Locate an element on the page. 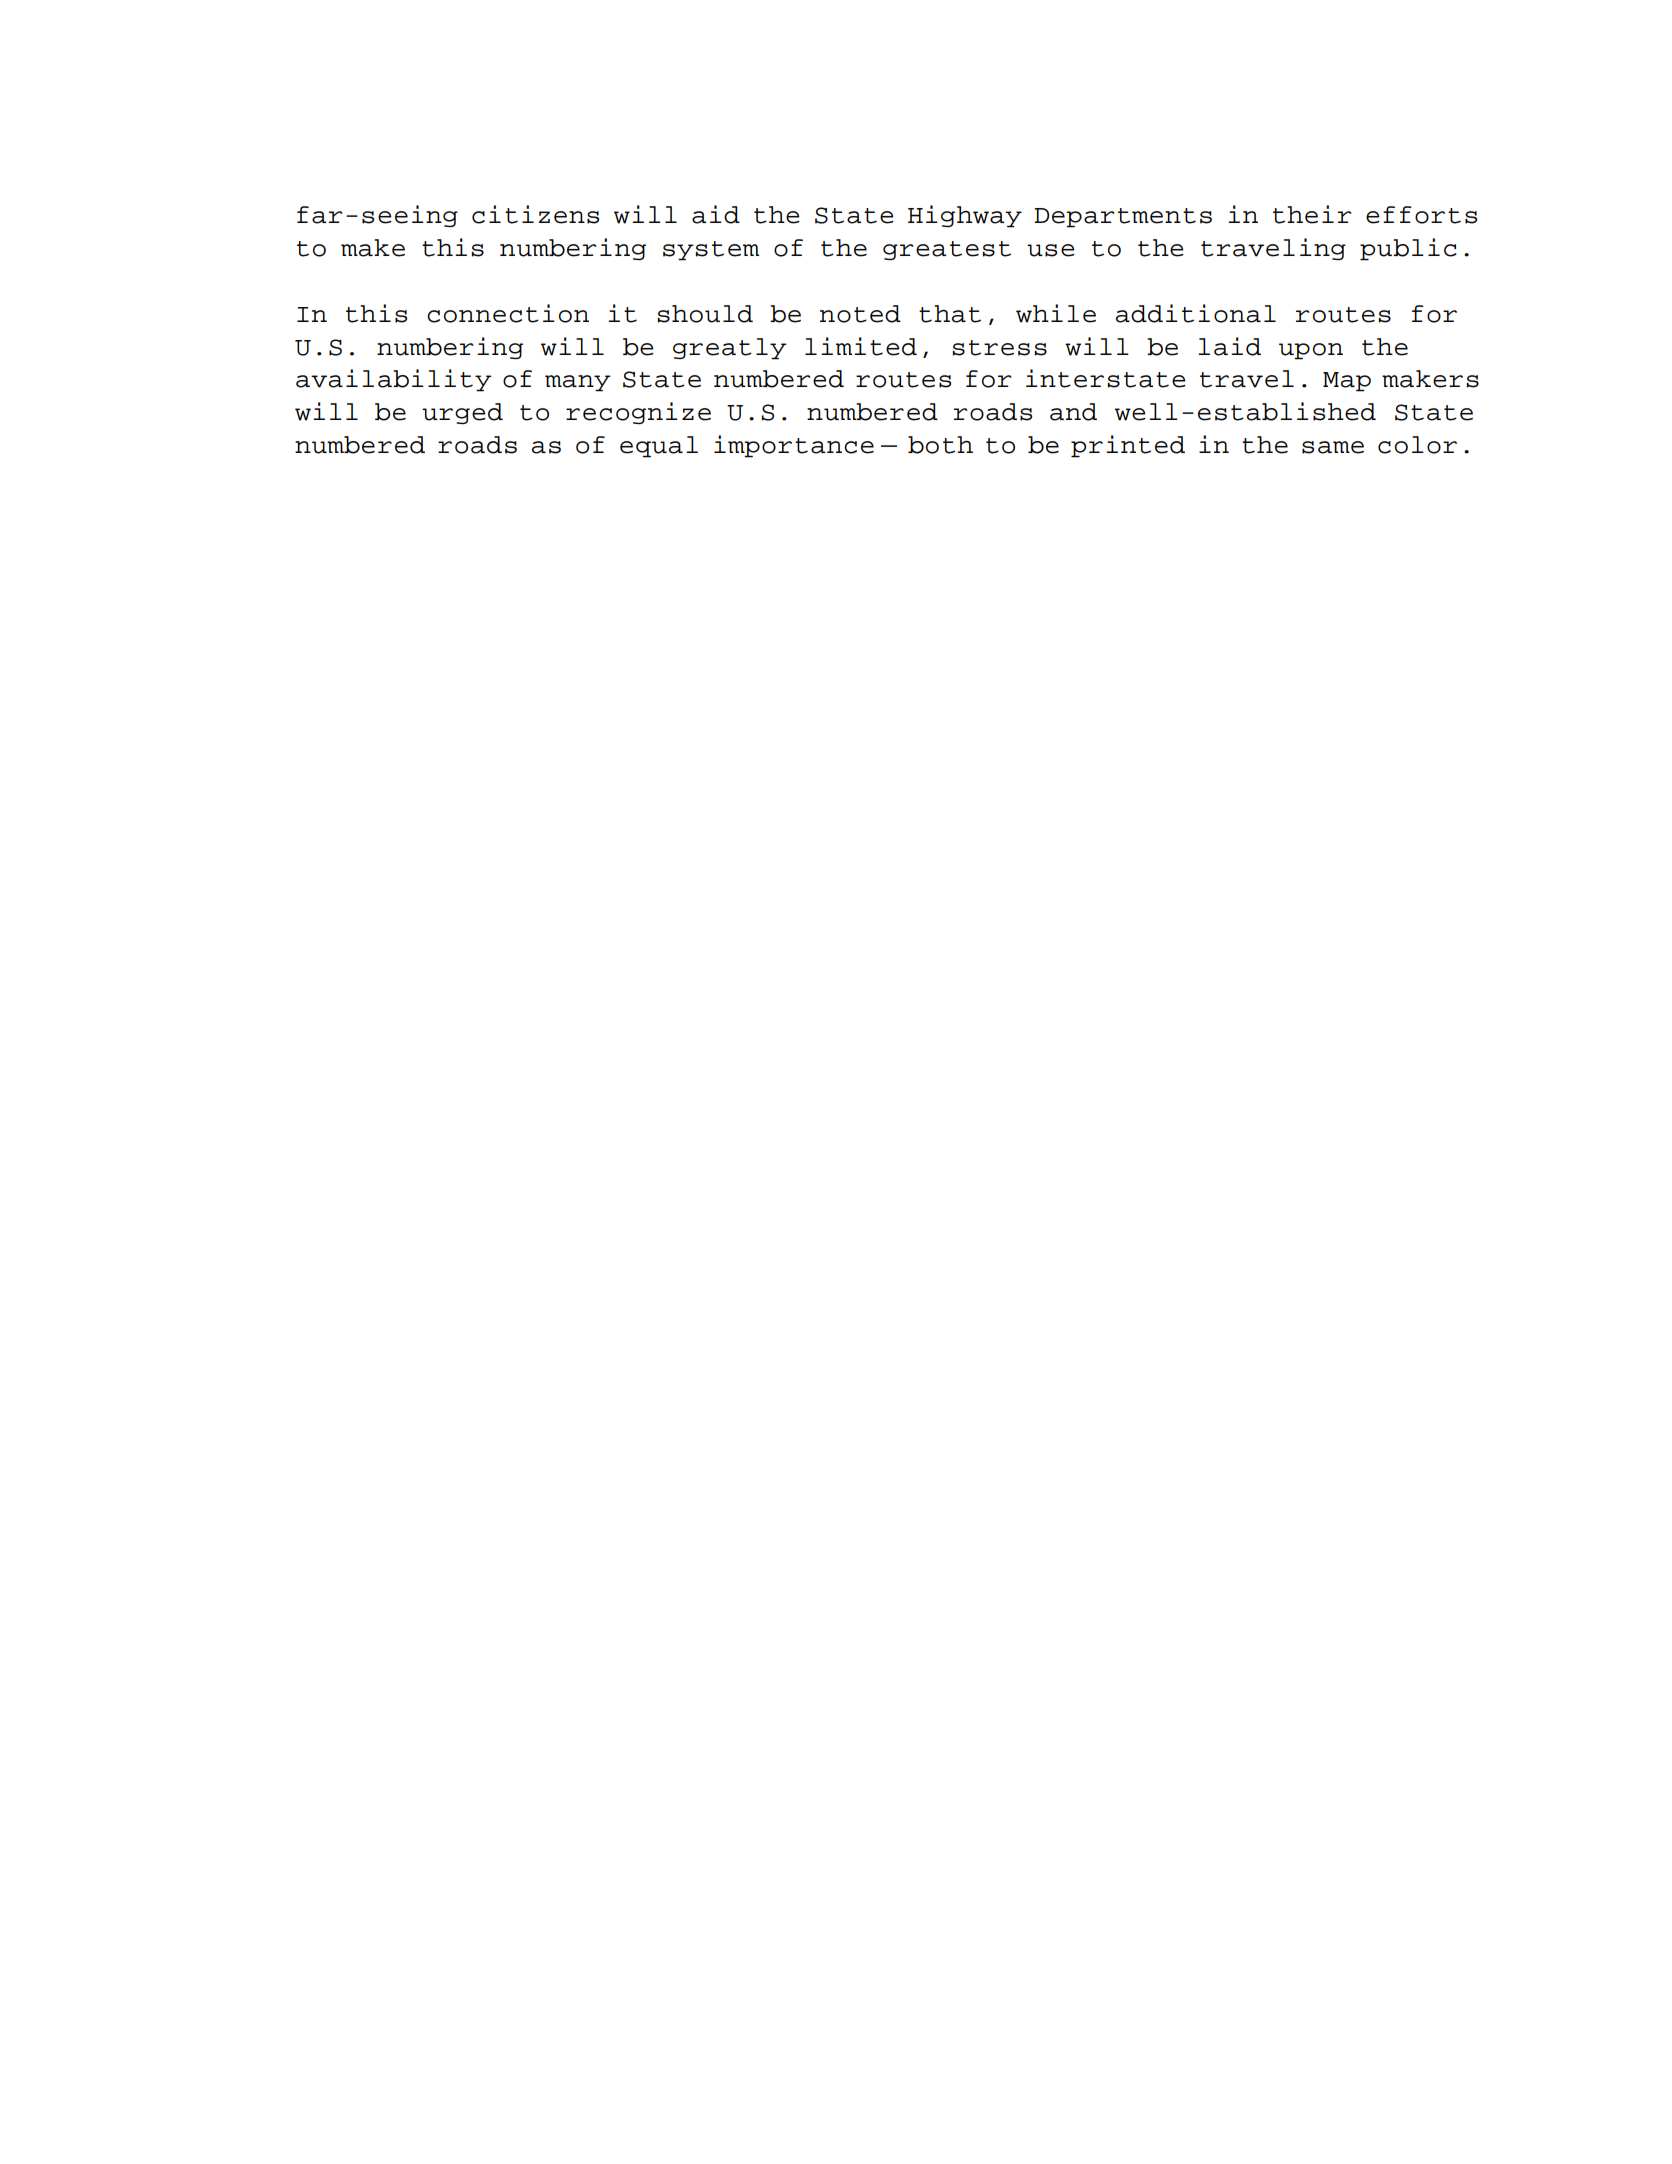 The image size is (1672, 2164). same is located at coordinates (1333, 447).
